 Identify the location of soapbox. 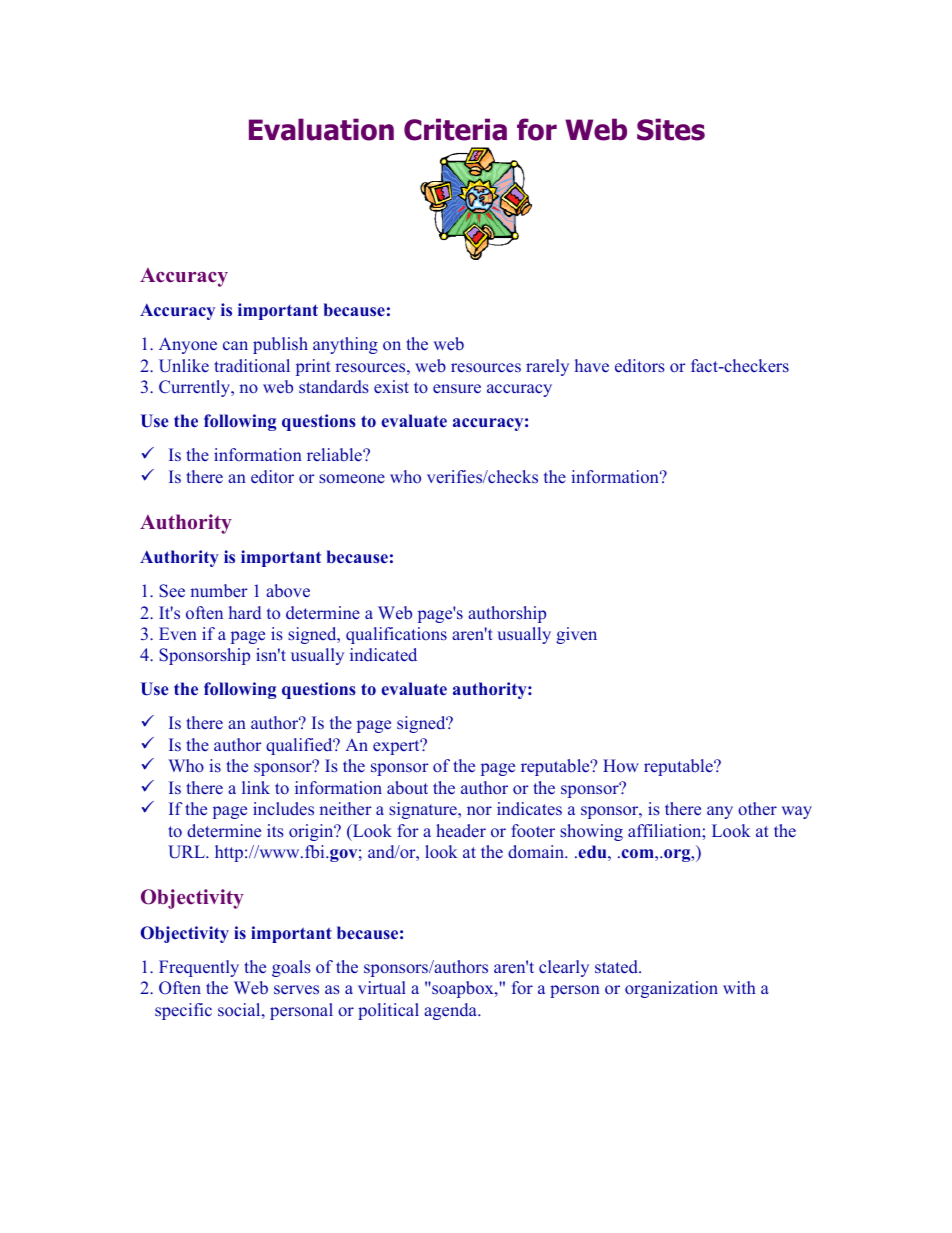
(463, 989).
